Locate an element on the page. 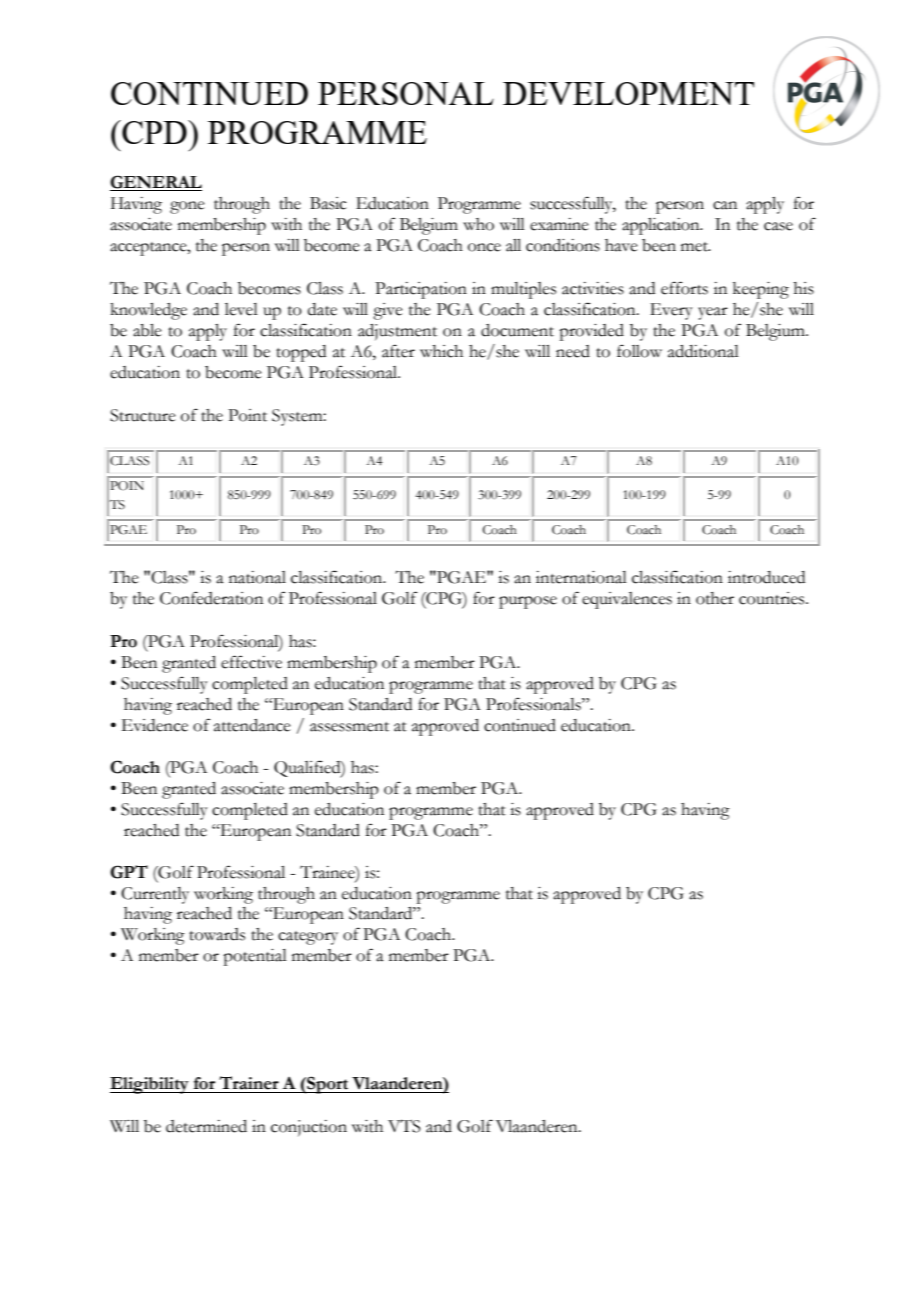 This page has width=924, height=1308. who is located at coordinates (478, 224).
